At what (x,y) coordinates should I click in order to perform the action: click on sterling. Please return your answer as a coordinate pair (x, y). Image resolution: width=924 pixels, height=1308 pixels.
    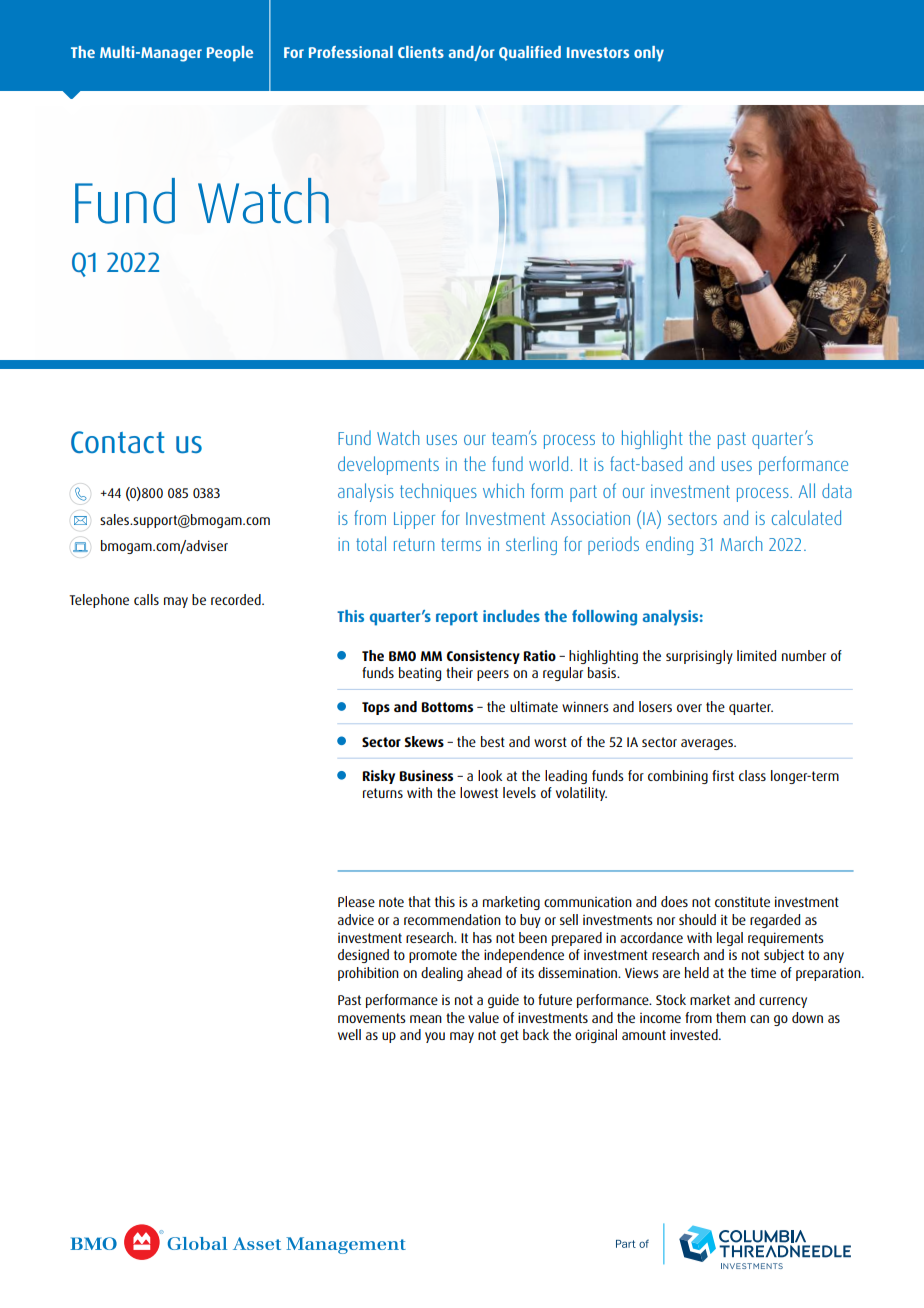
    Looking at the image, I should click on (531, 545).
